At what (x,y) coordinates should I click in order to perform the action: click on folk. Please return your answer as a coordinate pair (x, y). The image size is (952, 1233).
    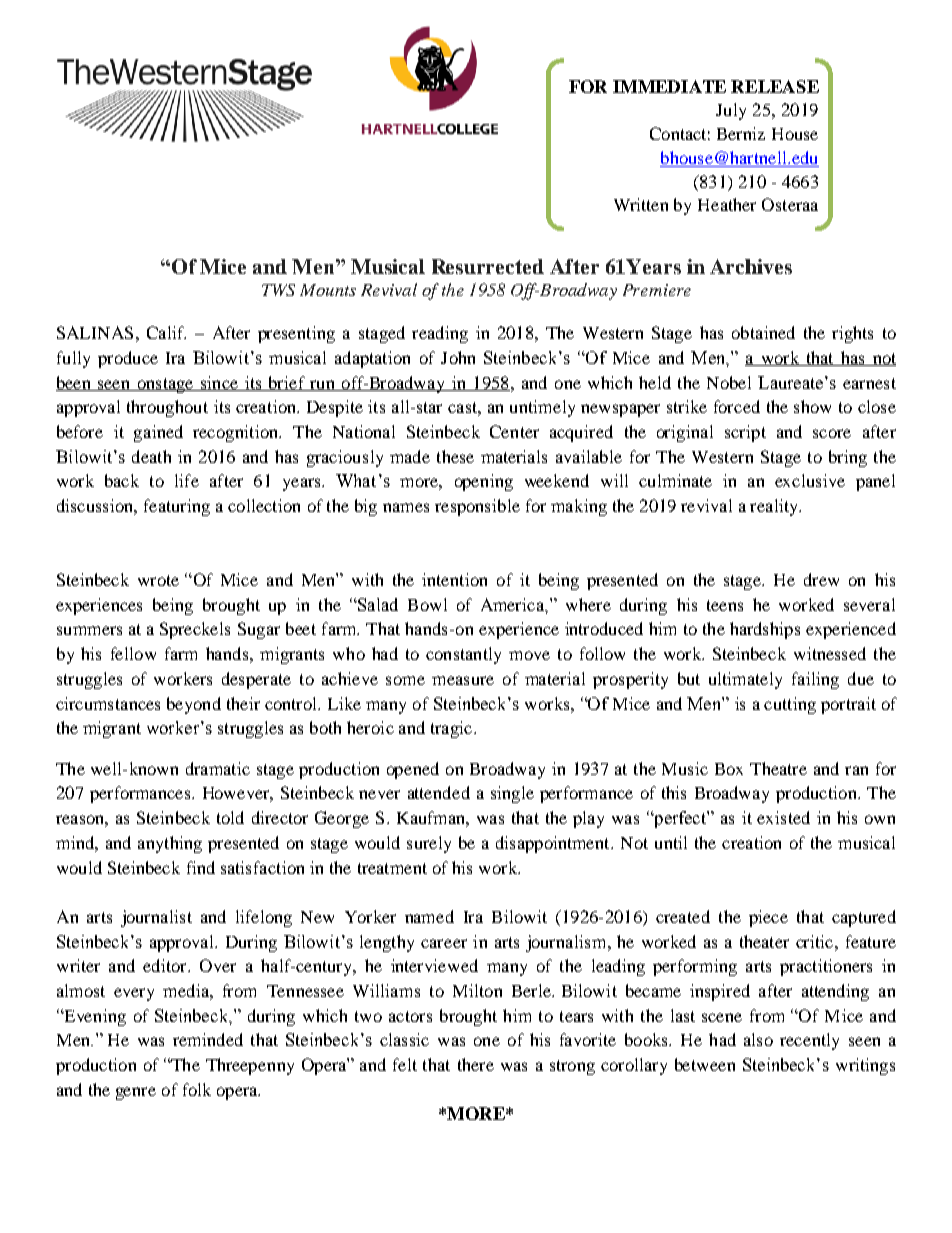
    Looking at the image, I should click on (197, 1089).
